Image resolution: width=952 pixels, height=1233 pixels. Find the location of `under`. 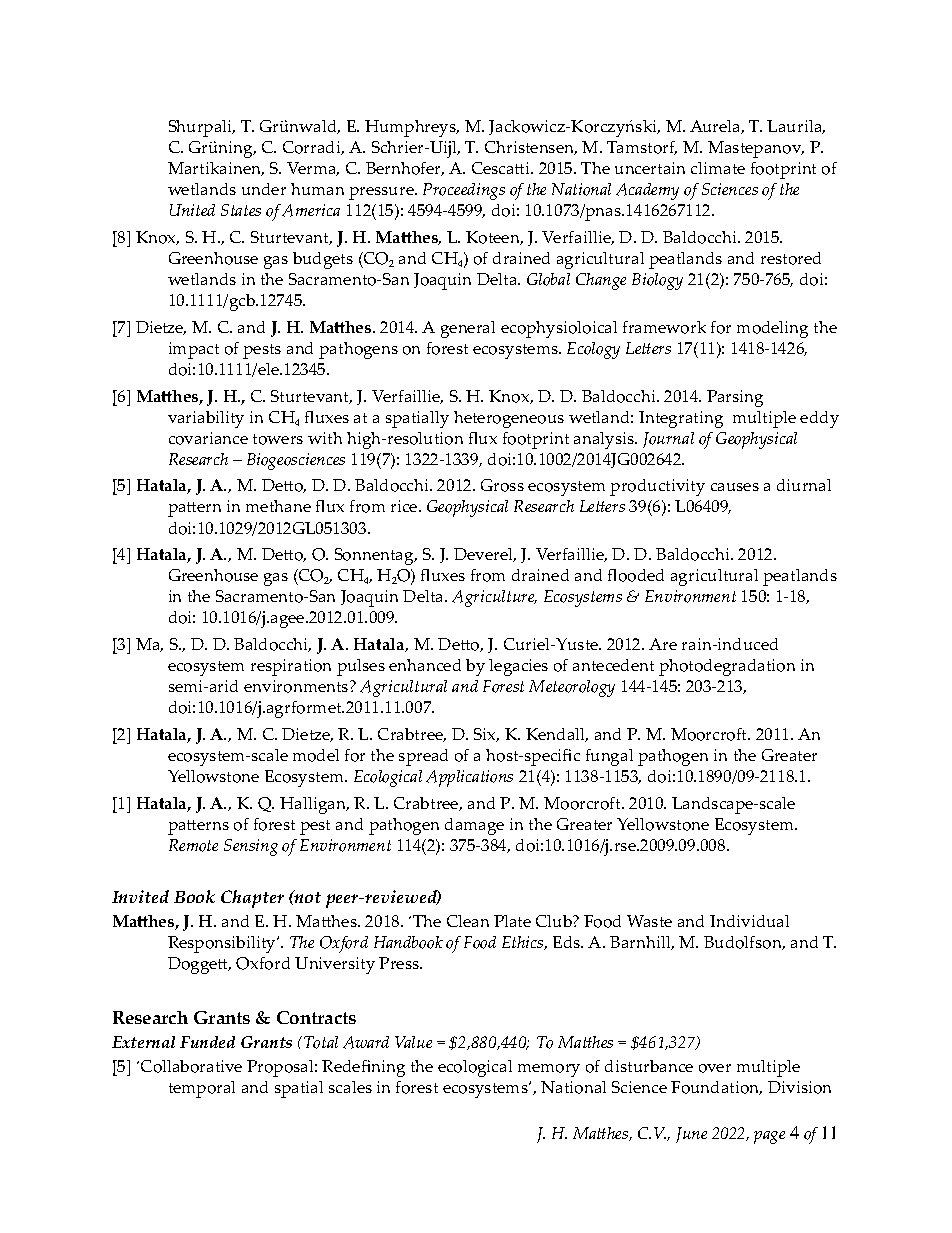

under is located at coordinates (264, 189).
